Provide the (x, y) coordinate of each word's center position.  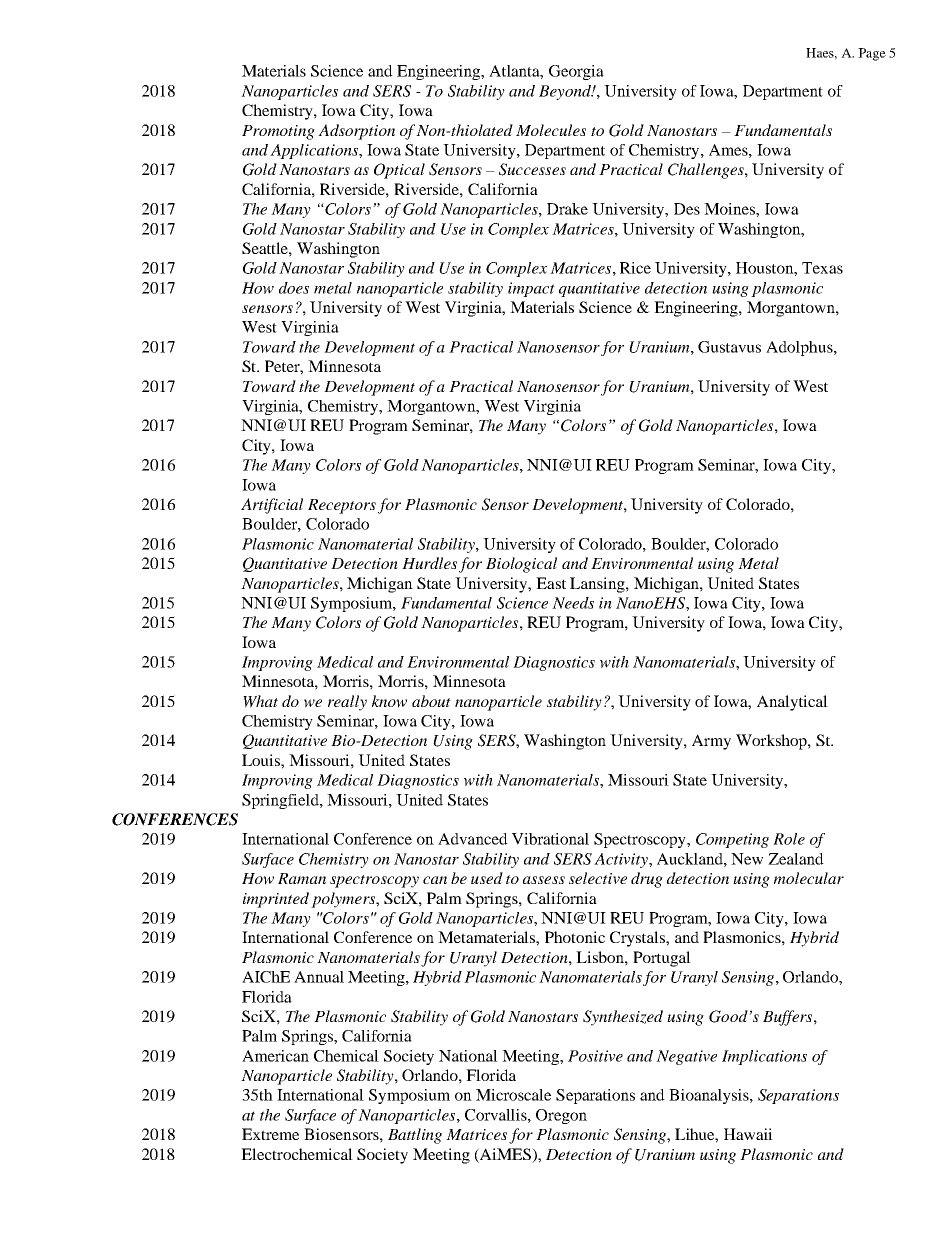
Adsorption (356, 132)
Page (872, 54)
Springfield (281, 801)
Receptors (342, 506)
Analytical (792, 703)
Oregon (561, 1116)
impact (531, 289)
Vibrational (550, 839)
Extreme (270, 1134)
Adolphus (800, 348)
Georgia (576, 72)
